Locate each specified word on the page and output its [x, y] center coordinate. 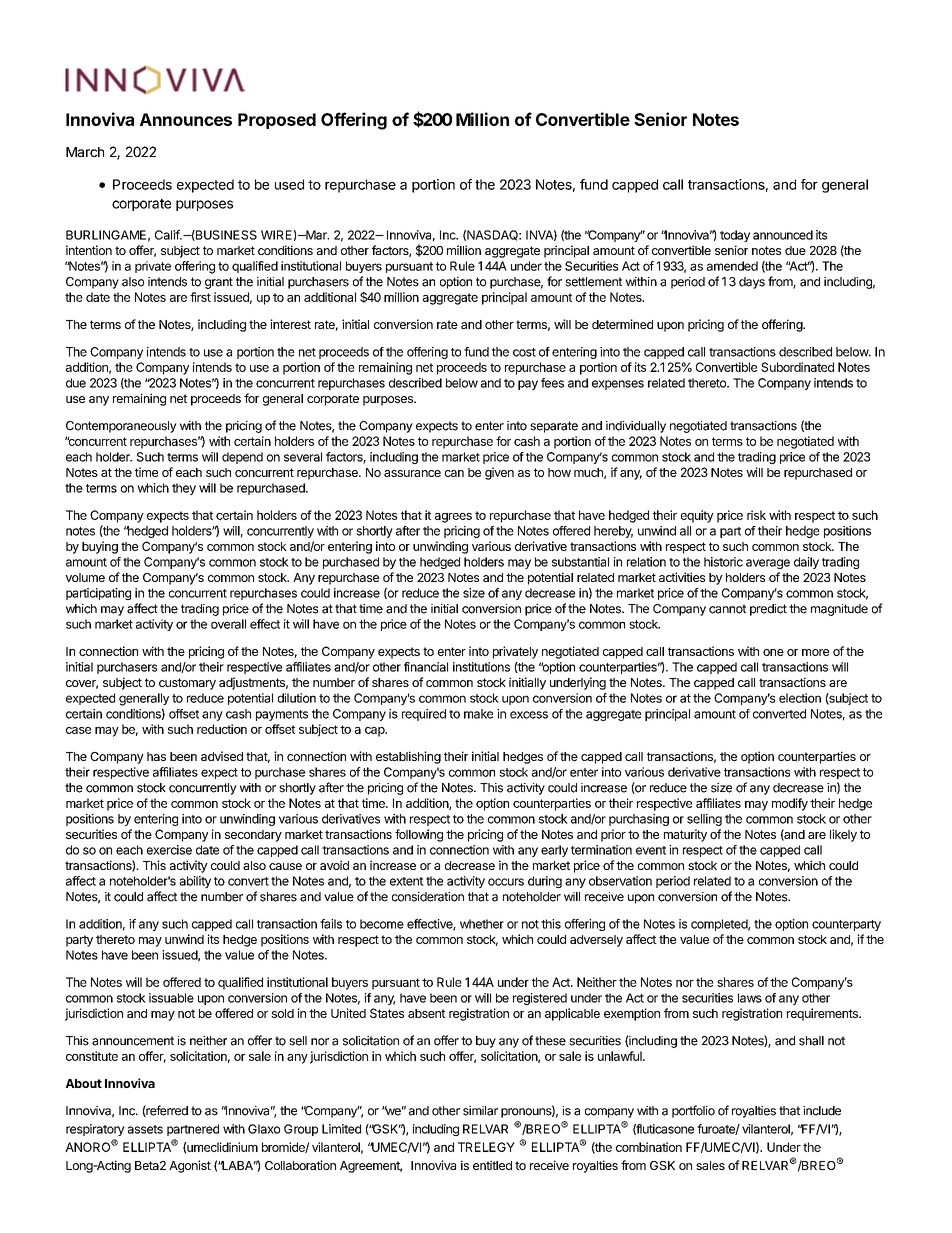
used [289, 184]
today [735, 236]
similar [480, 1111]
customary [187, 684]
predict [768, 610]
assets [145, 1129]
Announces [186, 119]
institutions [481, 667]
